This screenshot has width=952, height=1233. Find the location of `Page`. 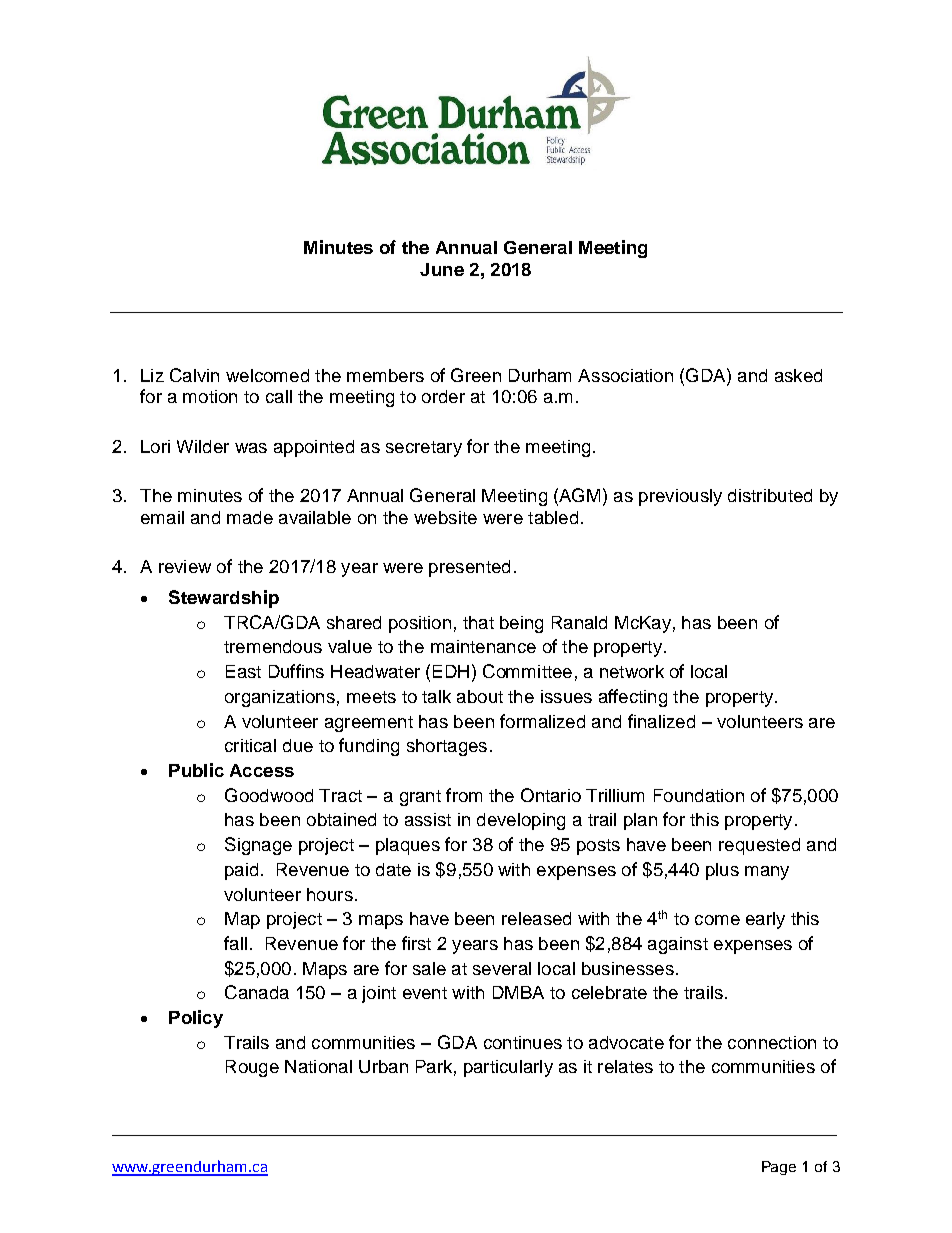

Page is located at coordinates (779, 1168).
